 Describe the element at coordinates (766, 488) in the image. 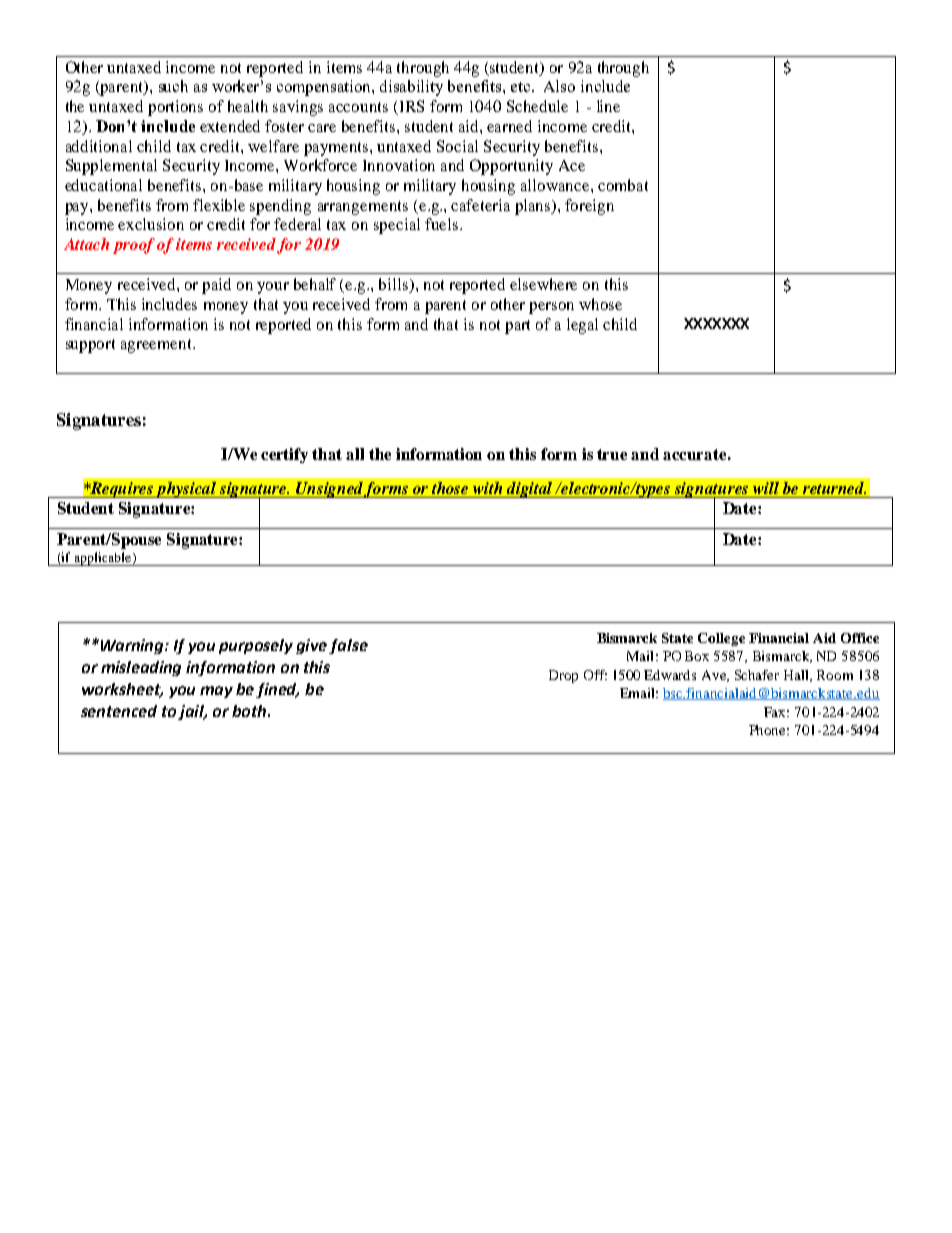

I see `will` at that location.
